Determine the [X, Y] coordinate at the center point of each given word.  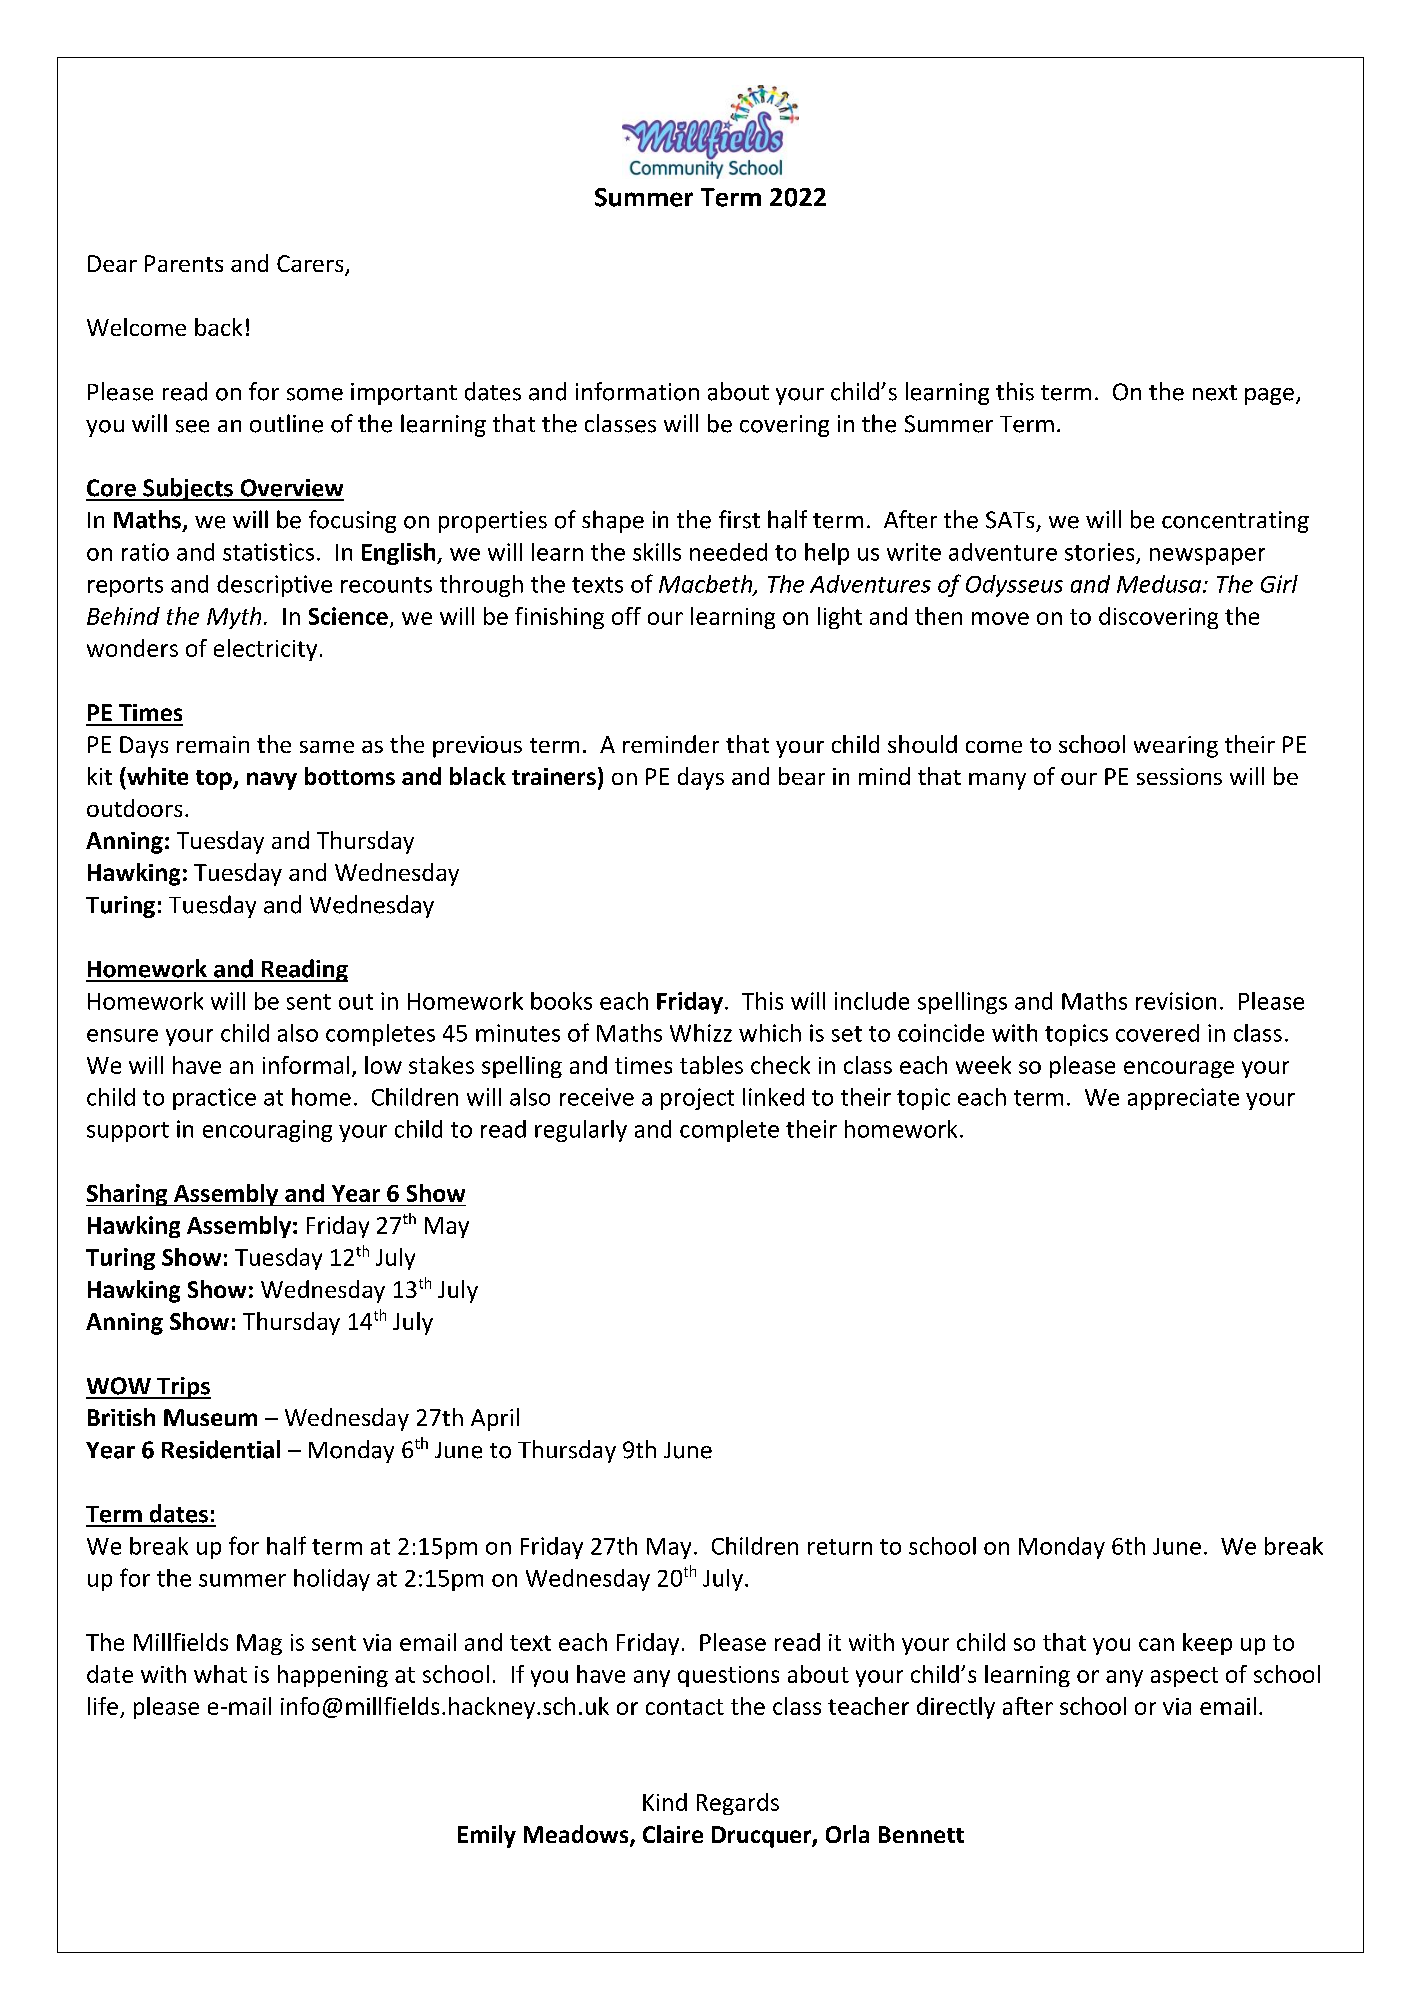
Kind [665, 1802]
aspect [1184, 1677]
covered [1157, 1033]
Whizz [701, 1033]
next [1215, 393]
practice [214, 1099]
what [220, 1674]
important [404, 394]
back [218, 327]
